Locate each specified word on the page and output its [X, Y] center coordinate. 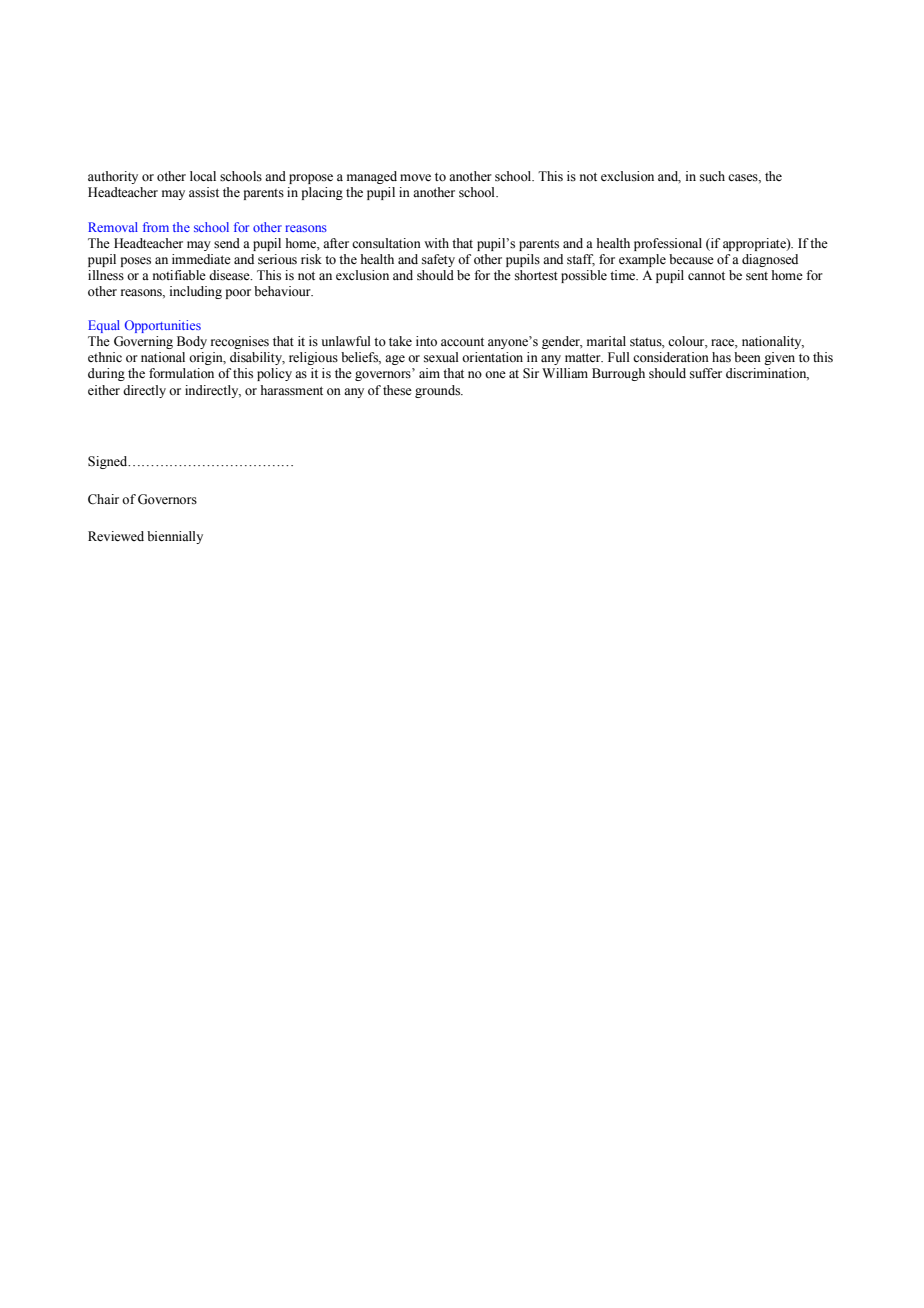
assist [204, 192]
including [196, 292]
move [415, 177]
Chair [103, 499]
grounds [439, 391]
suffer [706, 373]
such [712, 176]
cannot [706, 275]
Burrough [618, 374]
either [104, 390]
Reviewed [116, 536]
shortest [536, 275]
